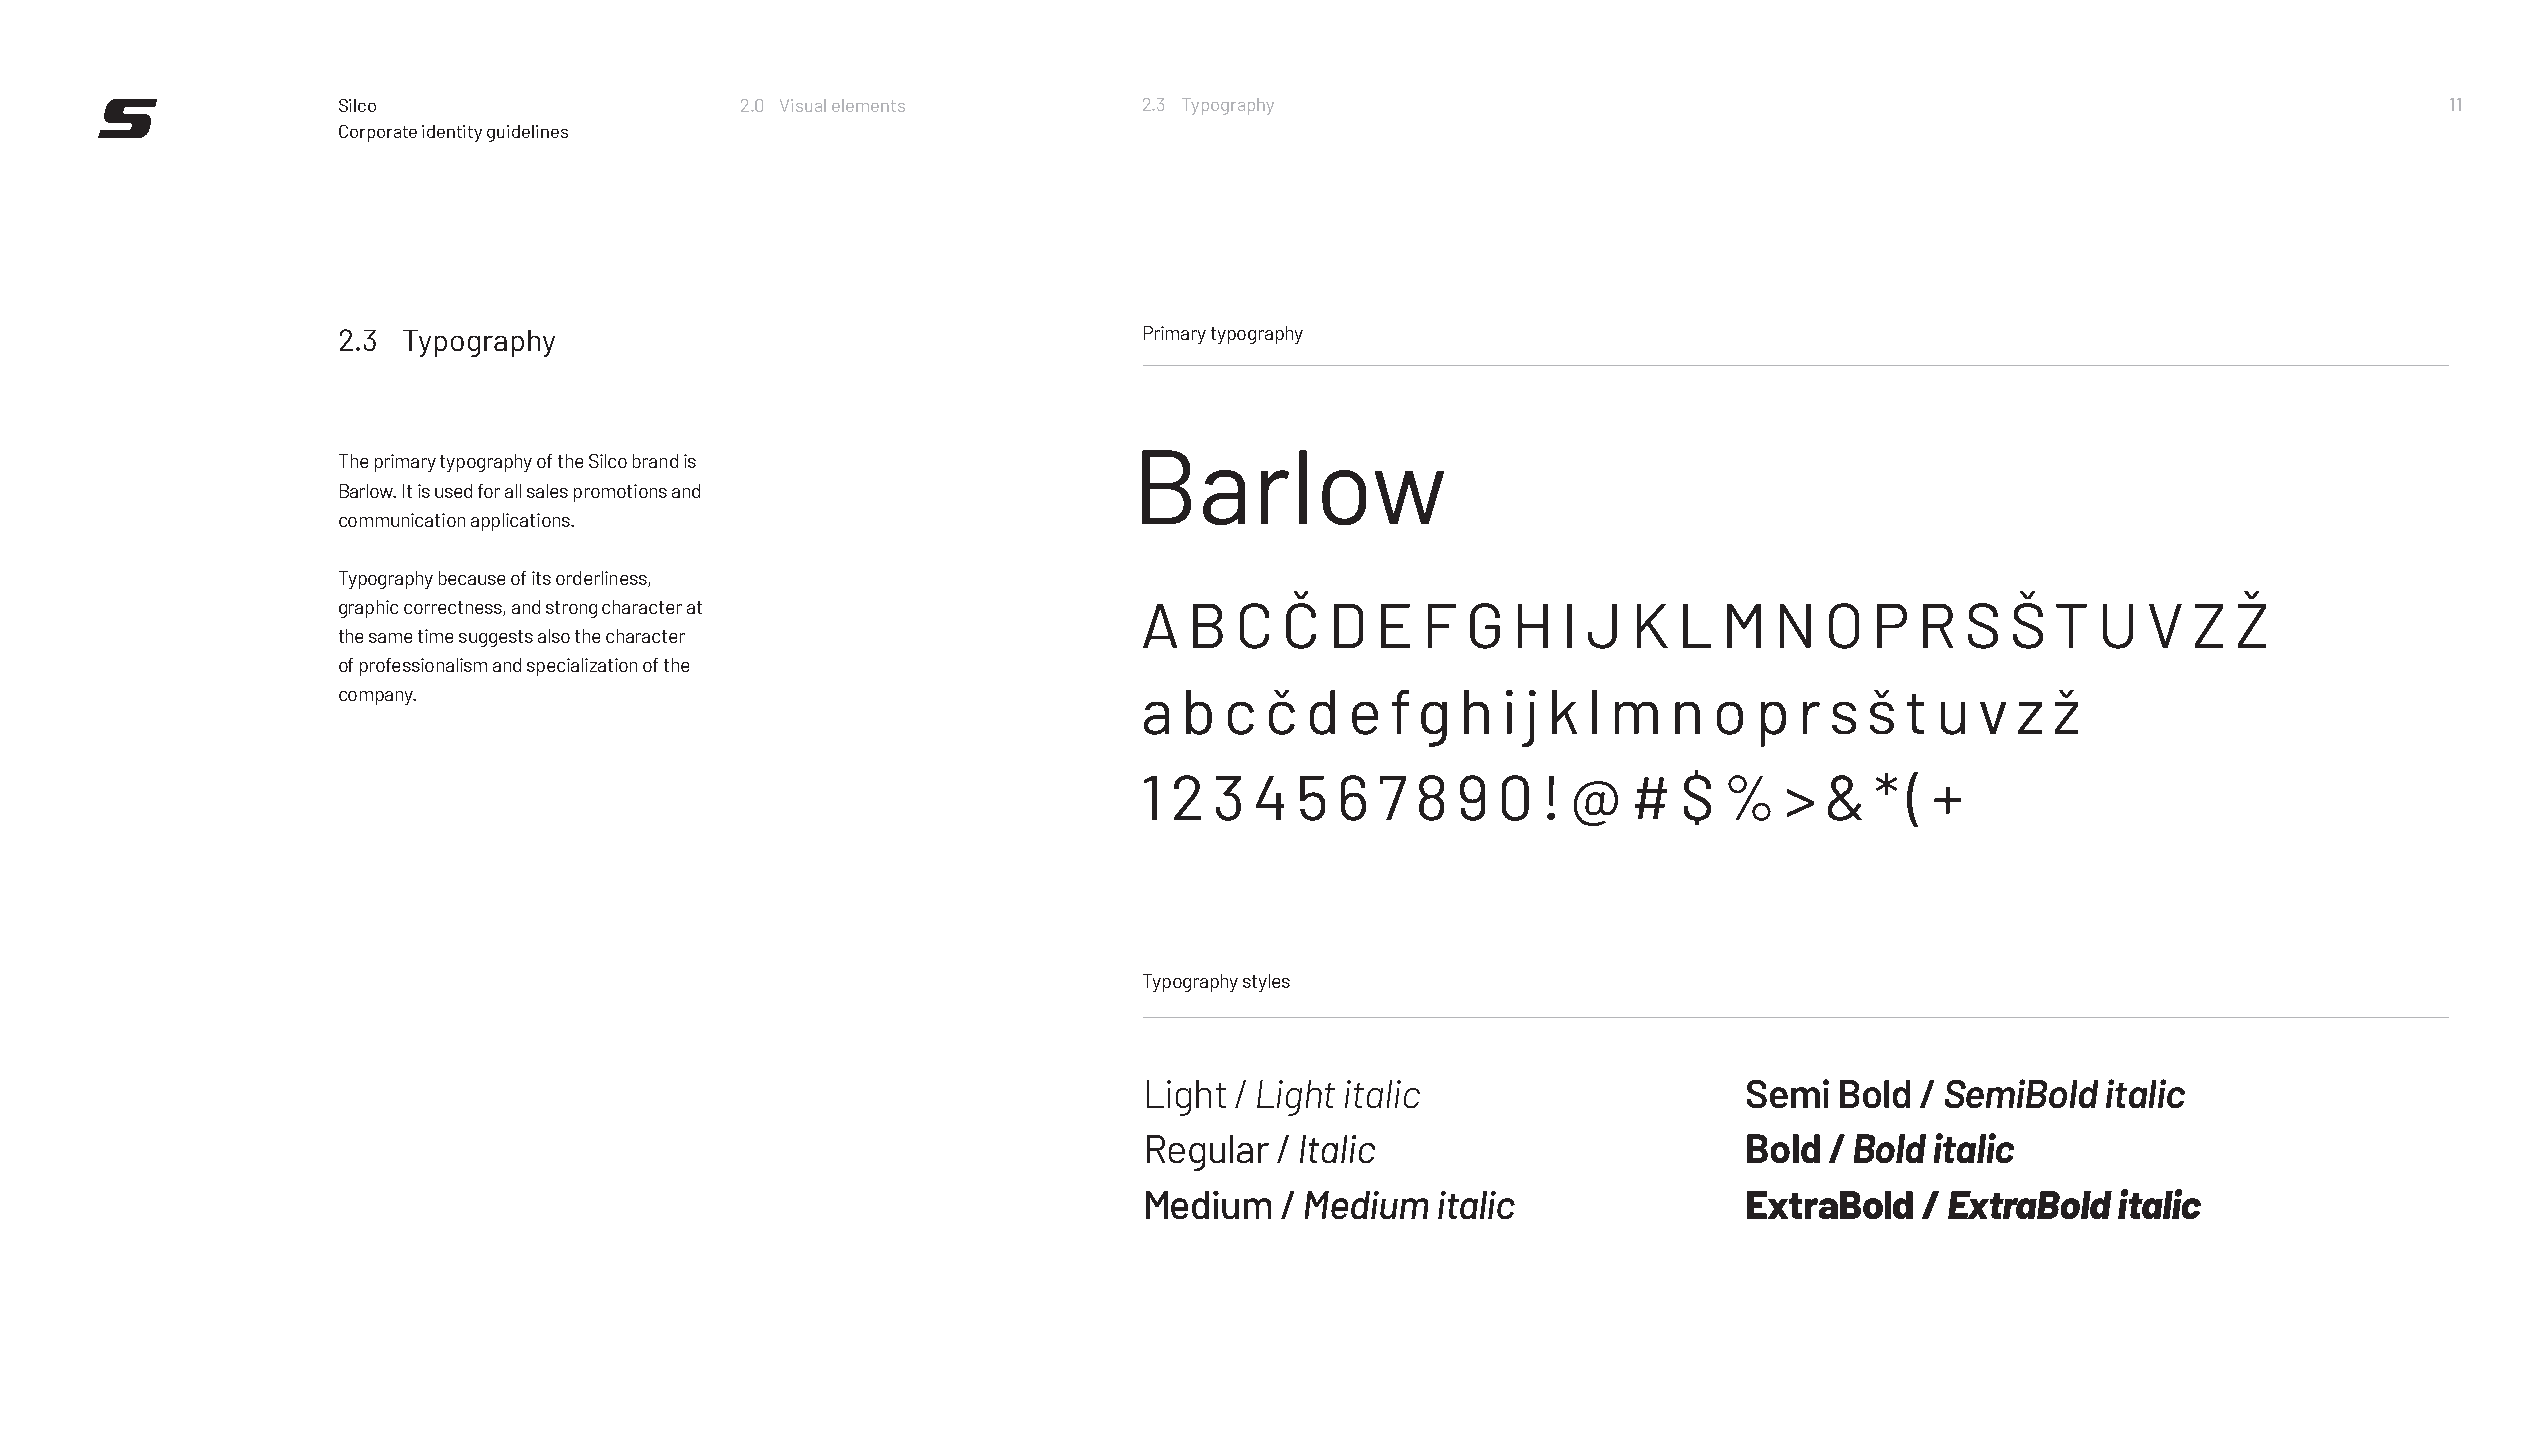 This page has height=1430, width=2542. What do you see at coordinates (868, 105) in the page?
I see `elements` at bounding box center [868, 105].
